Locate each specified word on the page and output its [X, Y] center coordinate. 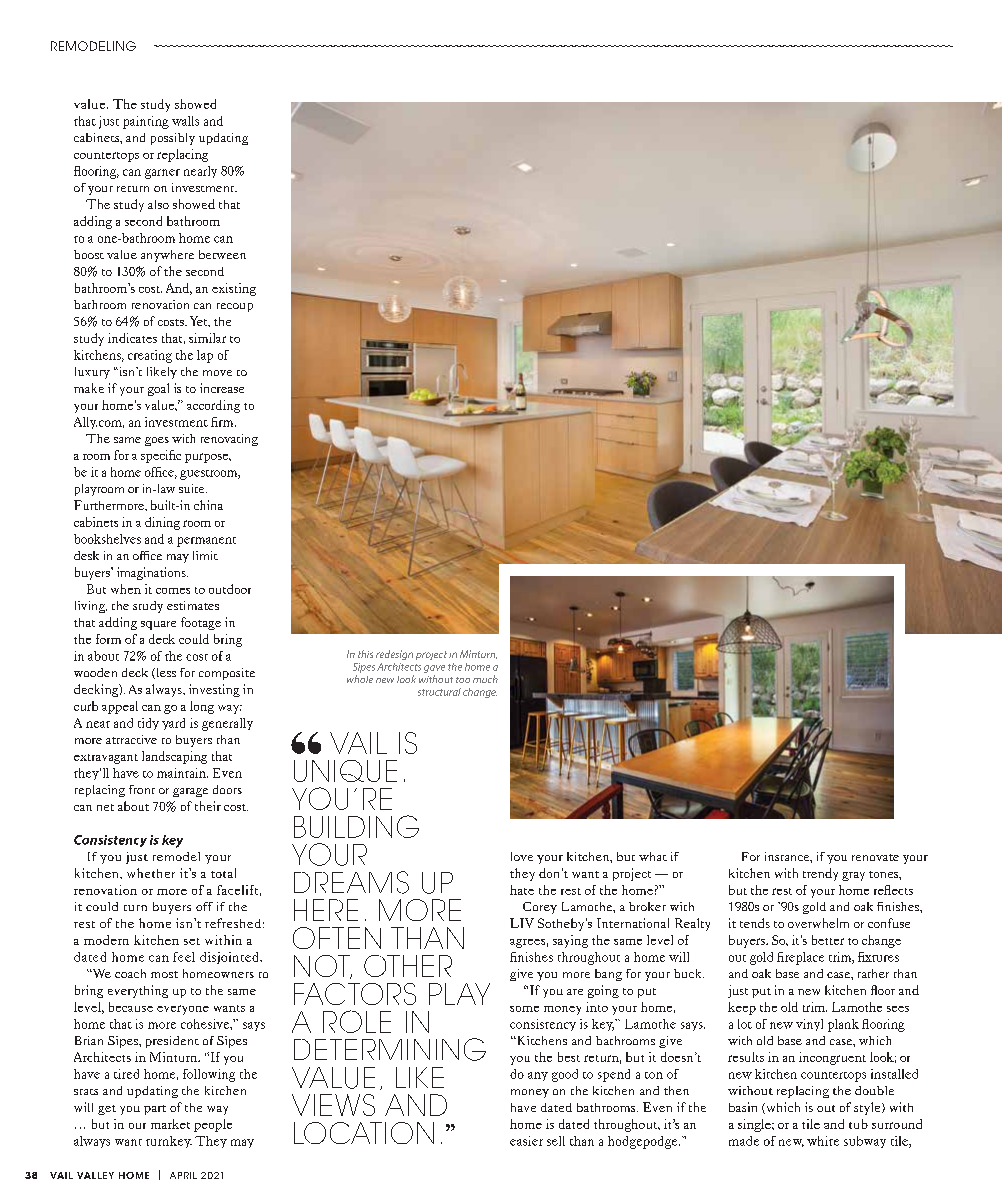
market [170, 1124]
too [463, 680]
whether [151, 873]
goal [158, 389]
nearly [200, 172]
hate [522, 890]
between [222, 254]
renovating [229, 440]
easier [526, 1141]
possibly [173, 139]
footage [201, 623]
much [485, 679]
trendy [820, 874]
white [823, 1141]
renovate [875, 857]
